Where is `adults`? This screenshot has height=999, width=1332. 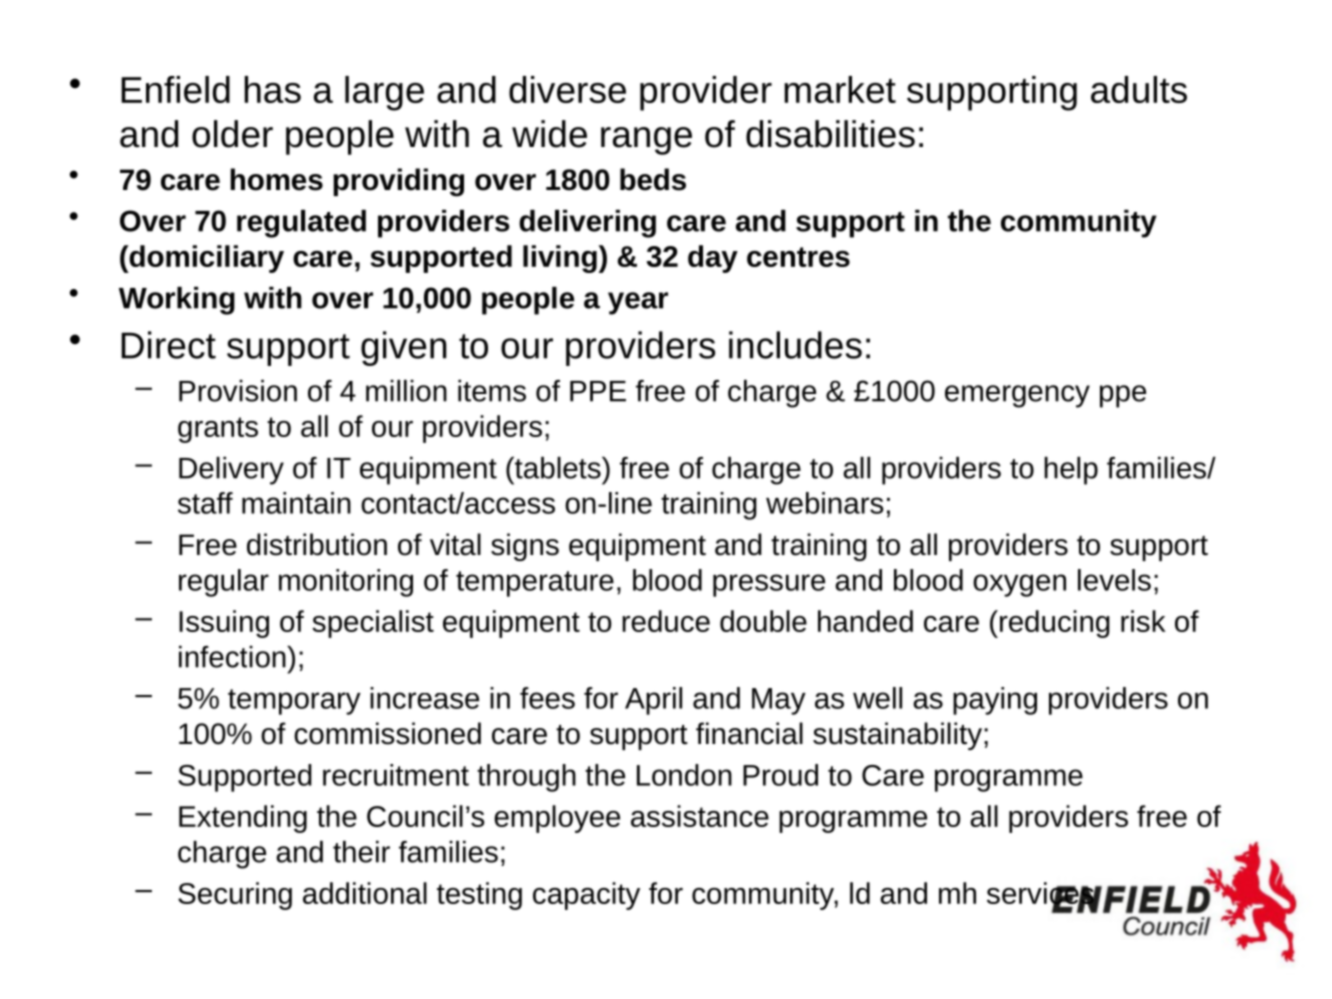
adults is located at coordinates (1139, 89).
